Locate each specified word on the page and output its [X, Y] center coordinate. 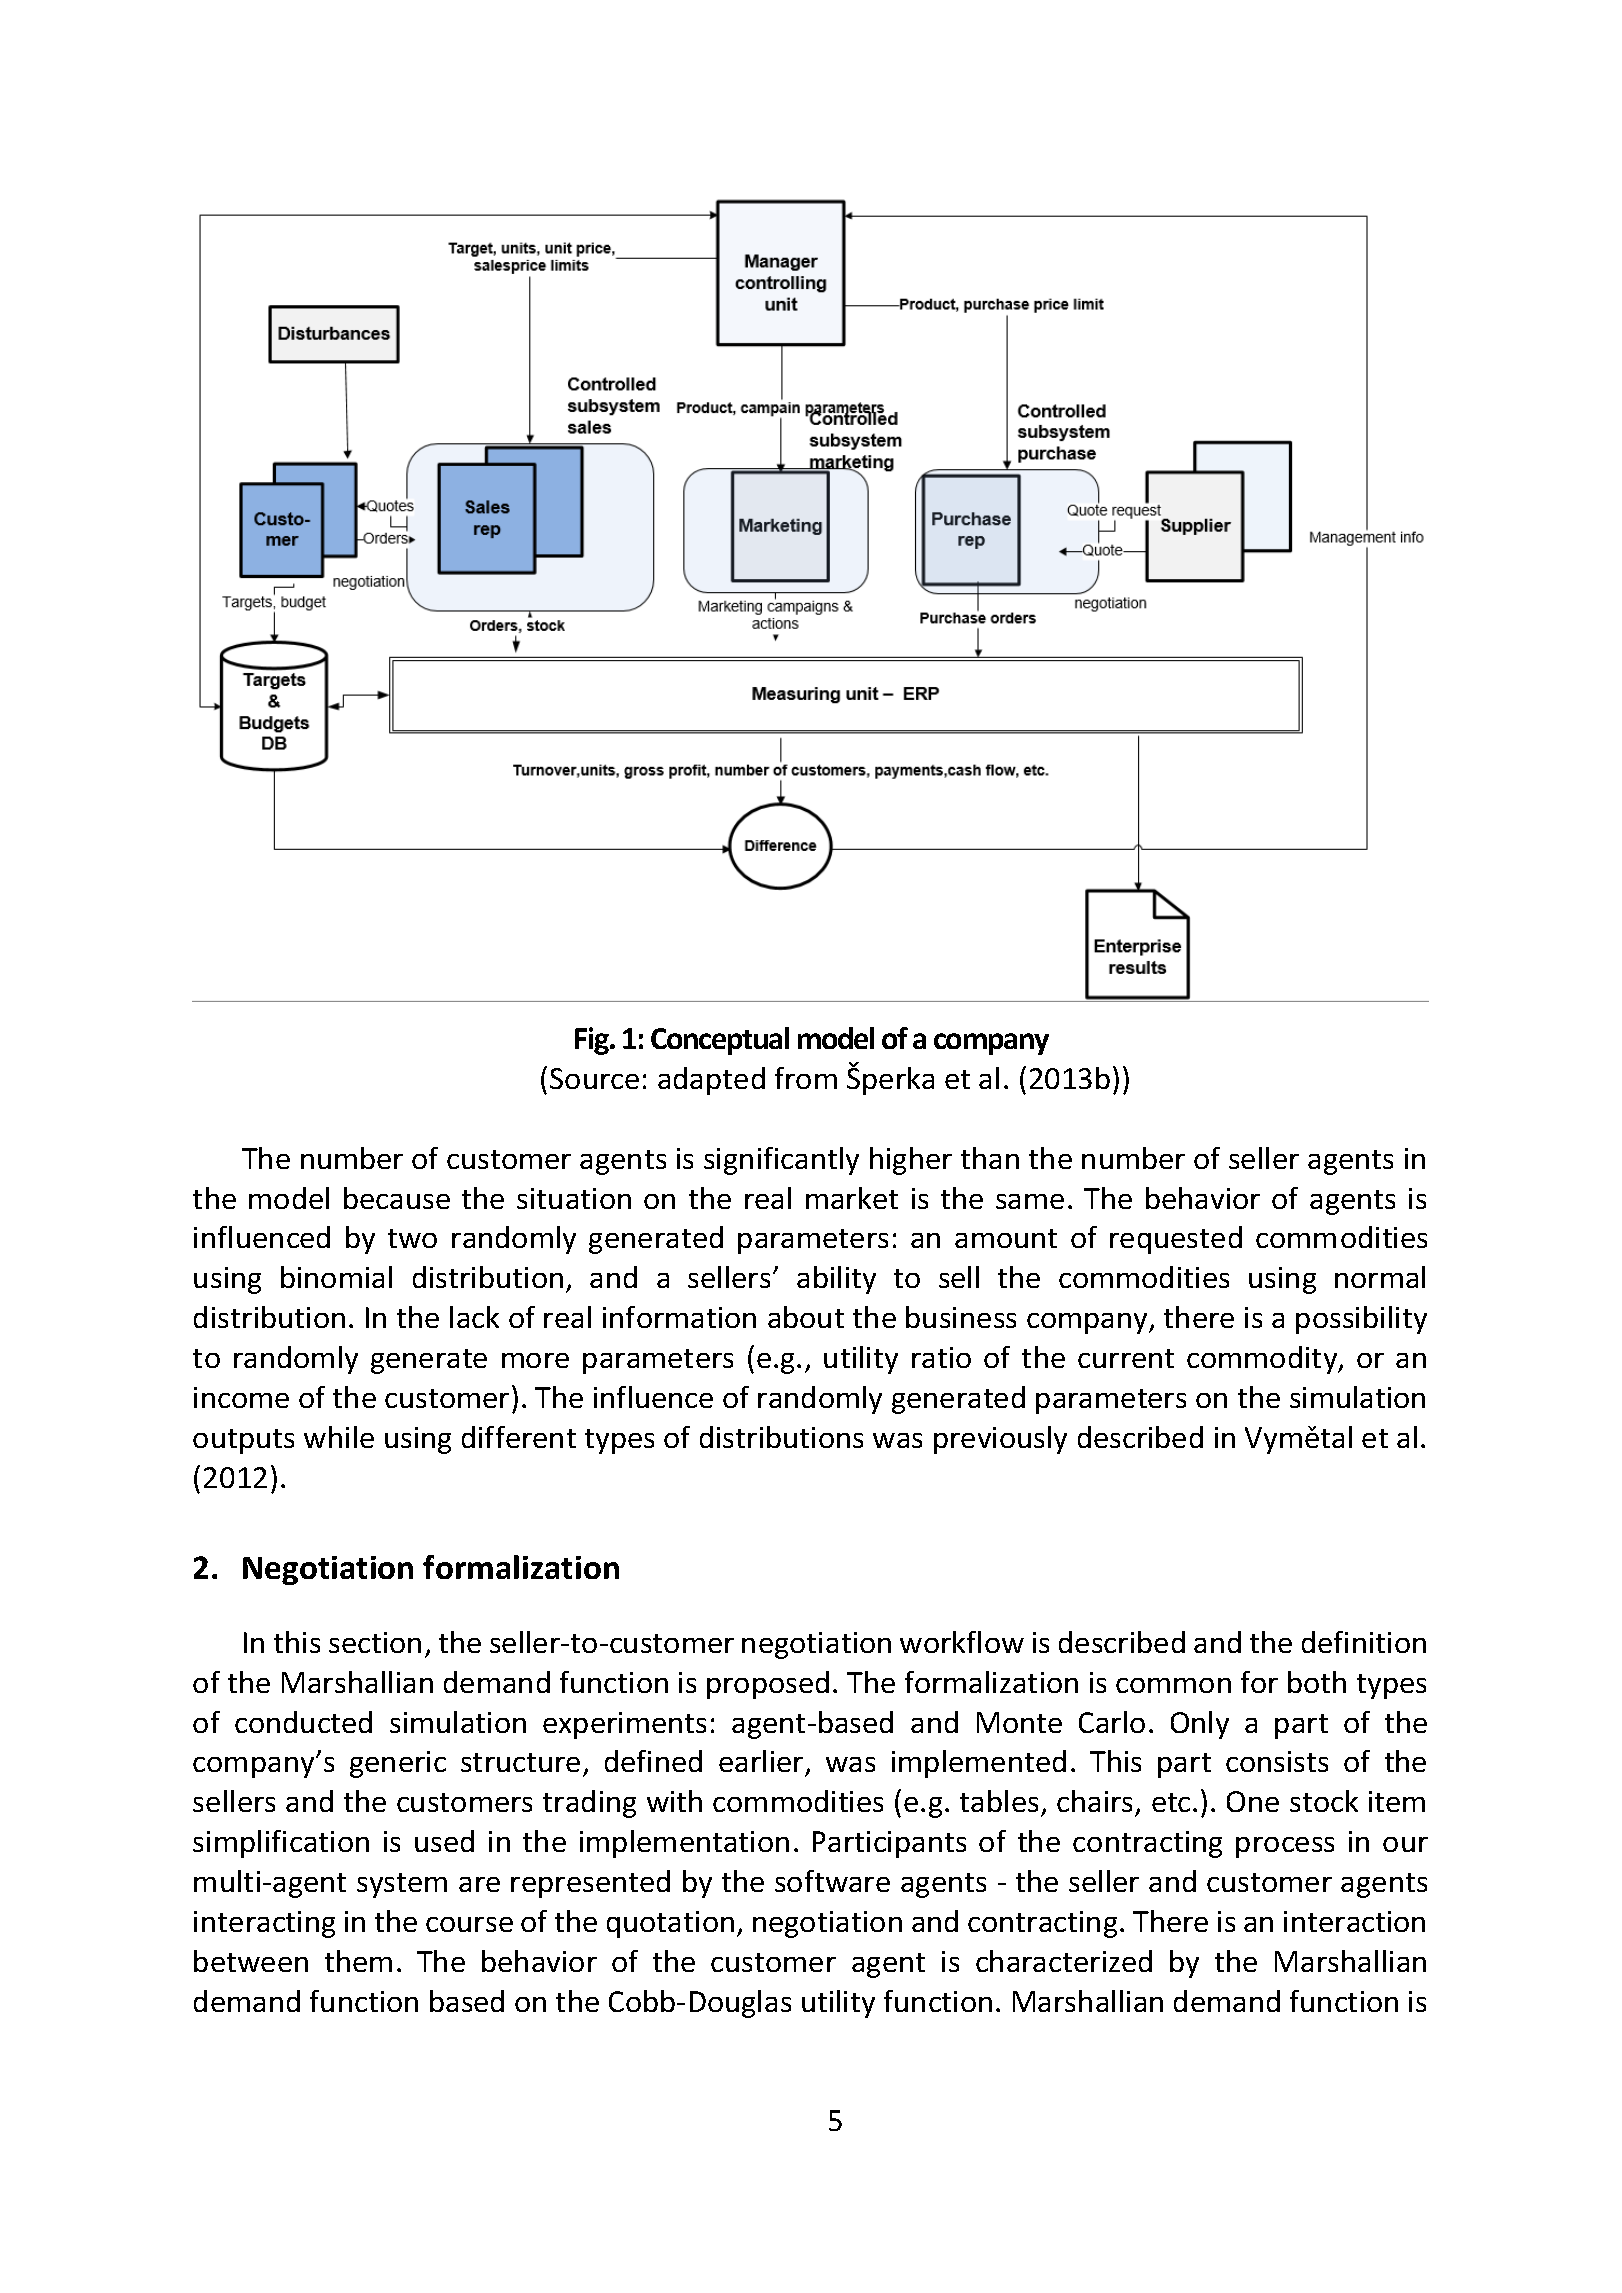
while [339, 1437]
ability [836, 1280]
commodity [1263, 1360]
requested [1176, 1240]
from [806, 1078]
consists [1277, 1761]
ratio [941, 1357]
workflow [962, 1642]
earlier [762, 1763]
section [375, 1642]
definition [1364, 1642]
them [358, 1961]
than [990, 1158]
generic [398, 1764]
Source [594, 1078]
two [412, 1238]
